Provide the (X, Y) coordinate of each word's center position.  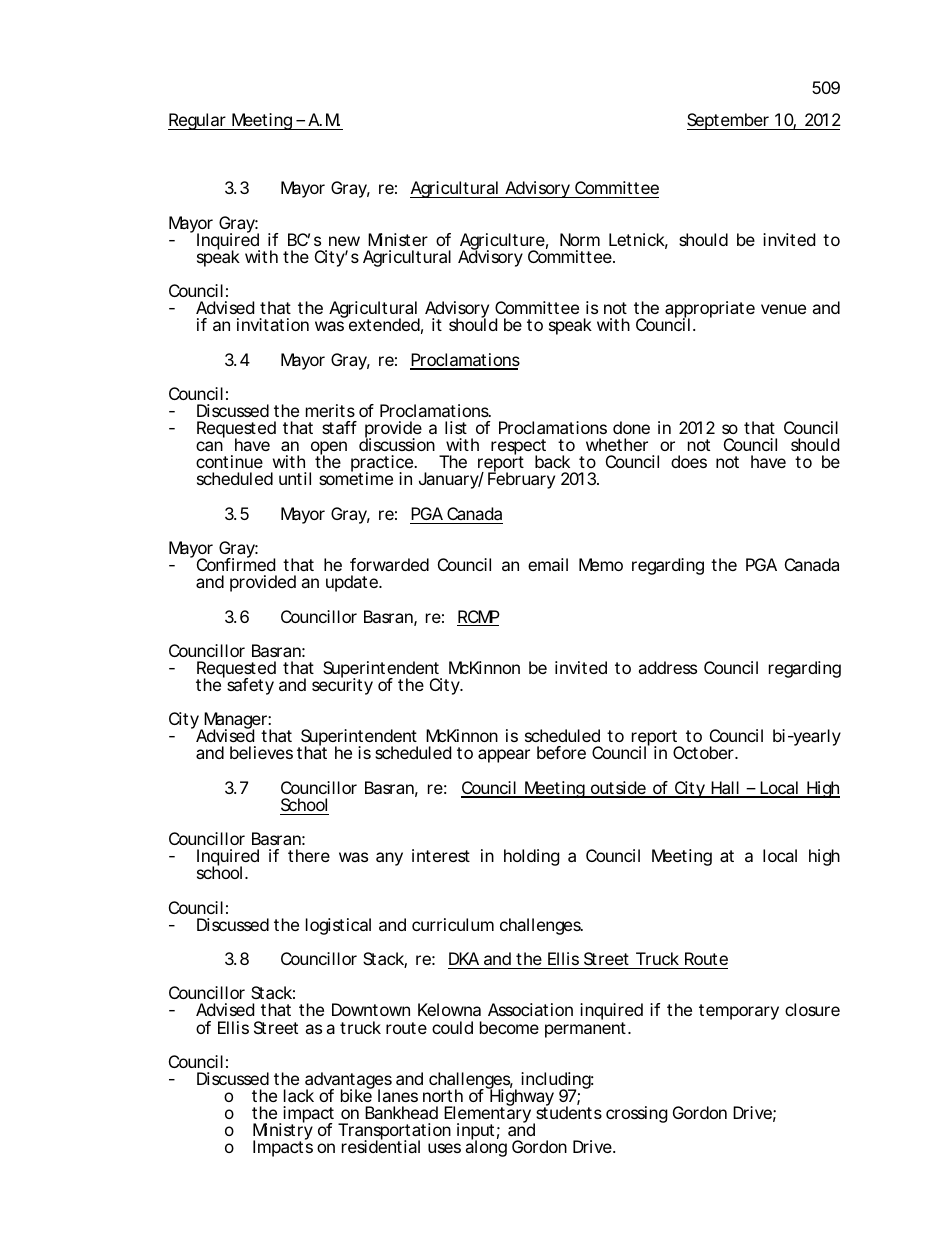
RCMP (478, 618)
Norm (580, 239)
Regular (198, 121)
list (456, 427)
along (486, 1148)
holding (532, 857)
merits (330, 410)
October (705, 752)
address (667, 667)
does (689, 461)
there (309, 855)
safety (250, 686)
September (729, 121)
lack (299, 1095)
